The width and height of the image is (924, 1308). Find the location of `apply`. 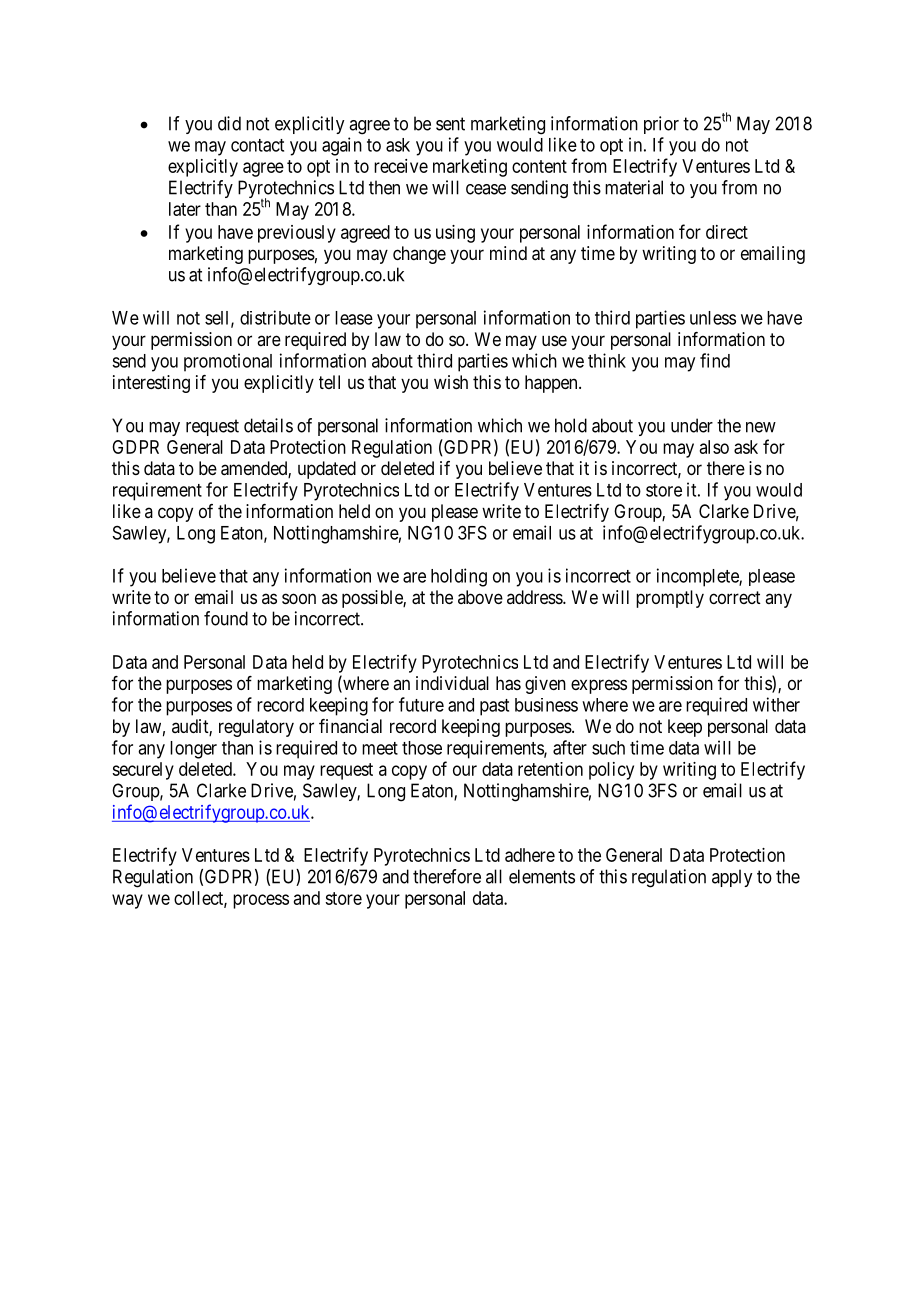

apply is located at coordinates (732, 878).
